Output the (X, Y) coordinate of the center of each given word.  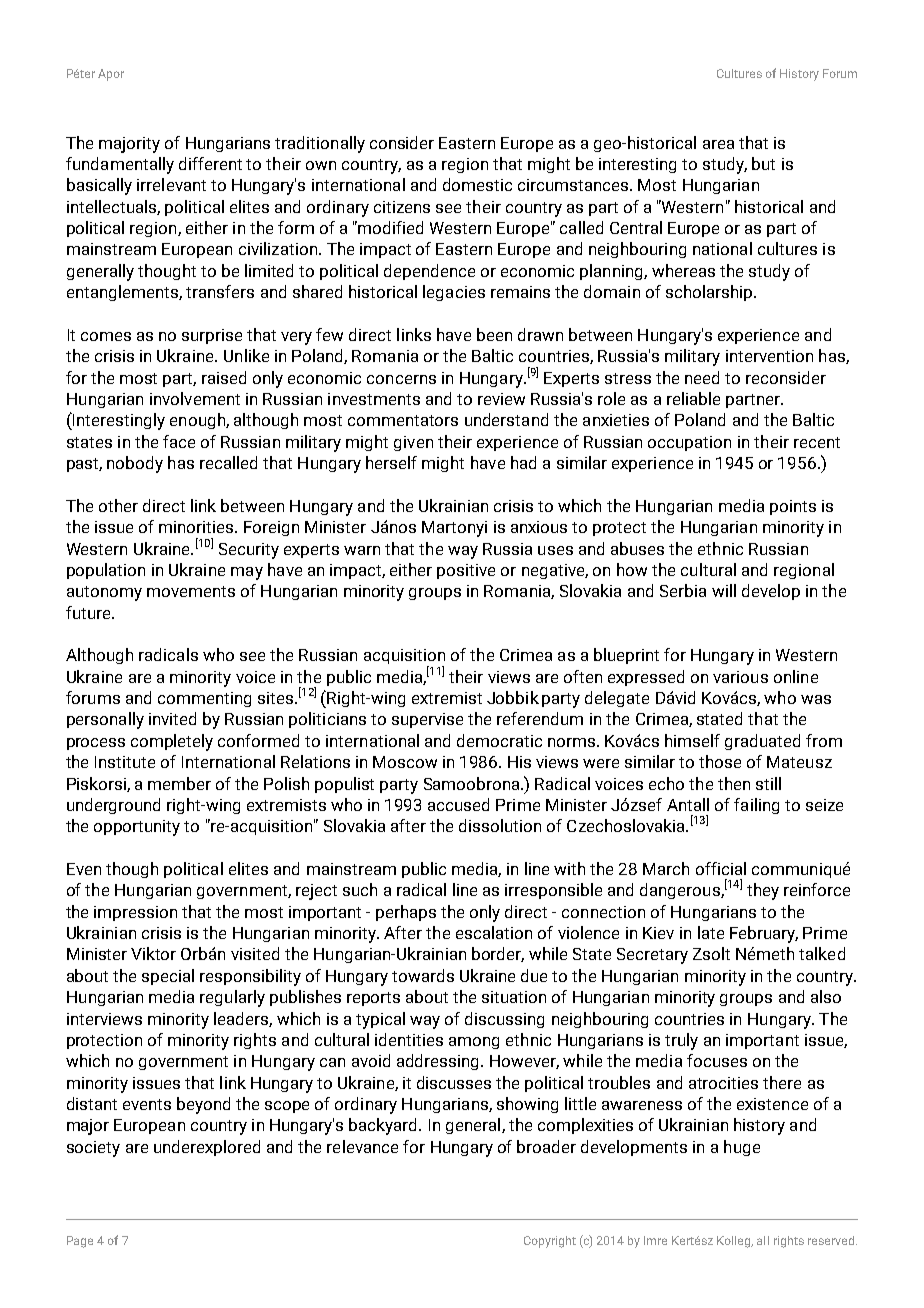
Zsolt (711, 953)
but (763, 163)
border (498, 954)
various (740, 677)
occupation (689, 443)
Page (80, 1242)
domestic (477, 184)
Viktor (153, 953)
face (179, 441)
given (413, 443)
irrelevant (171, 184)
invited (172, 718)
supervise (427, 720)
